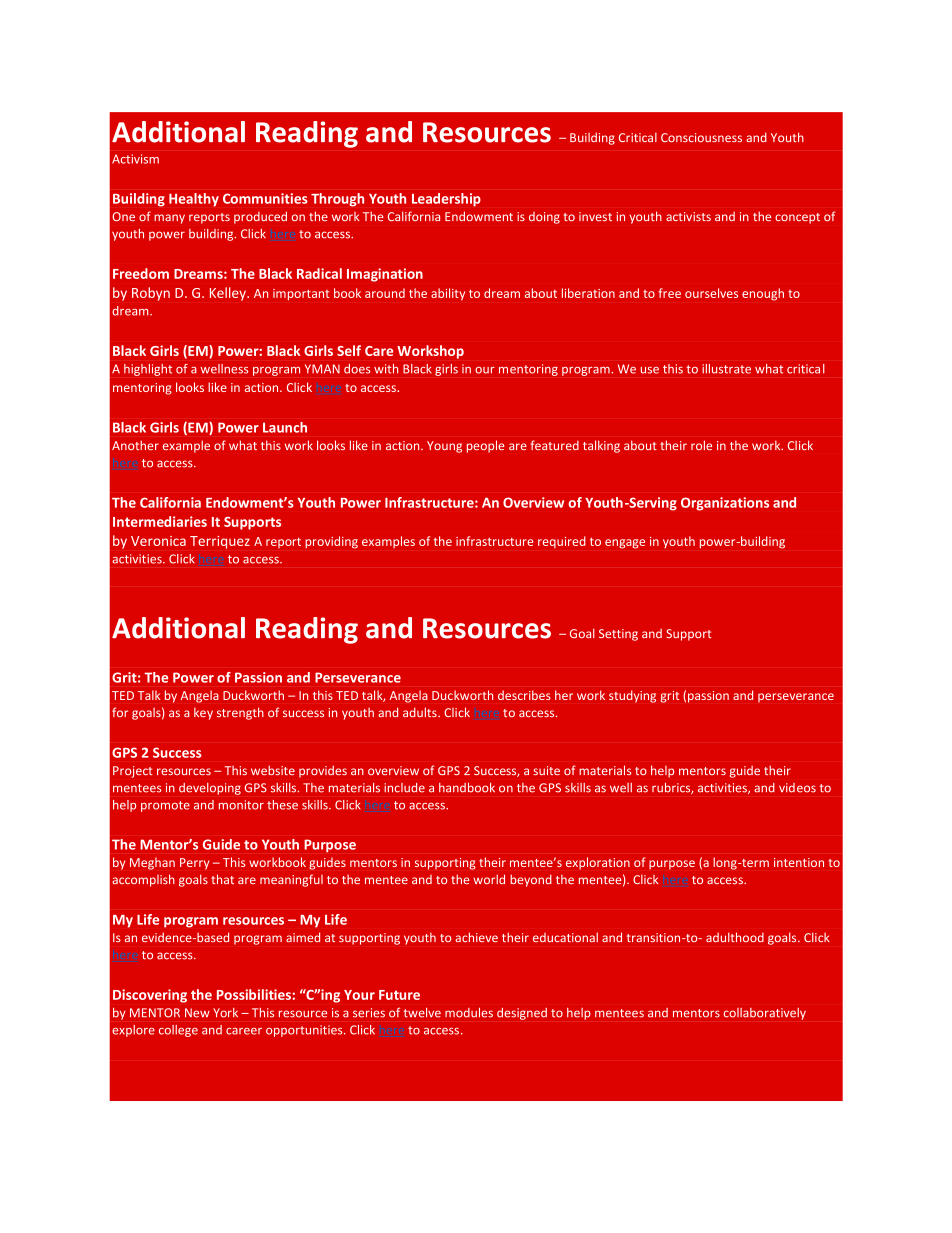  I want to click on collaboratively, so click(765, 1014).
